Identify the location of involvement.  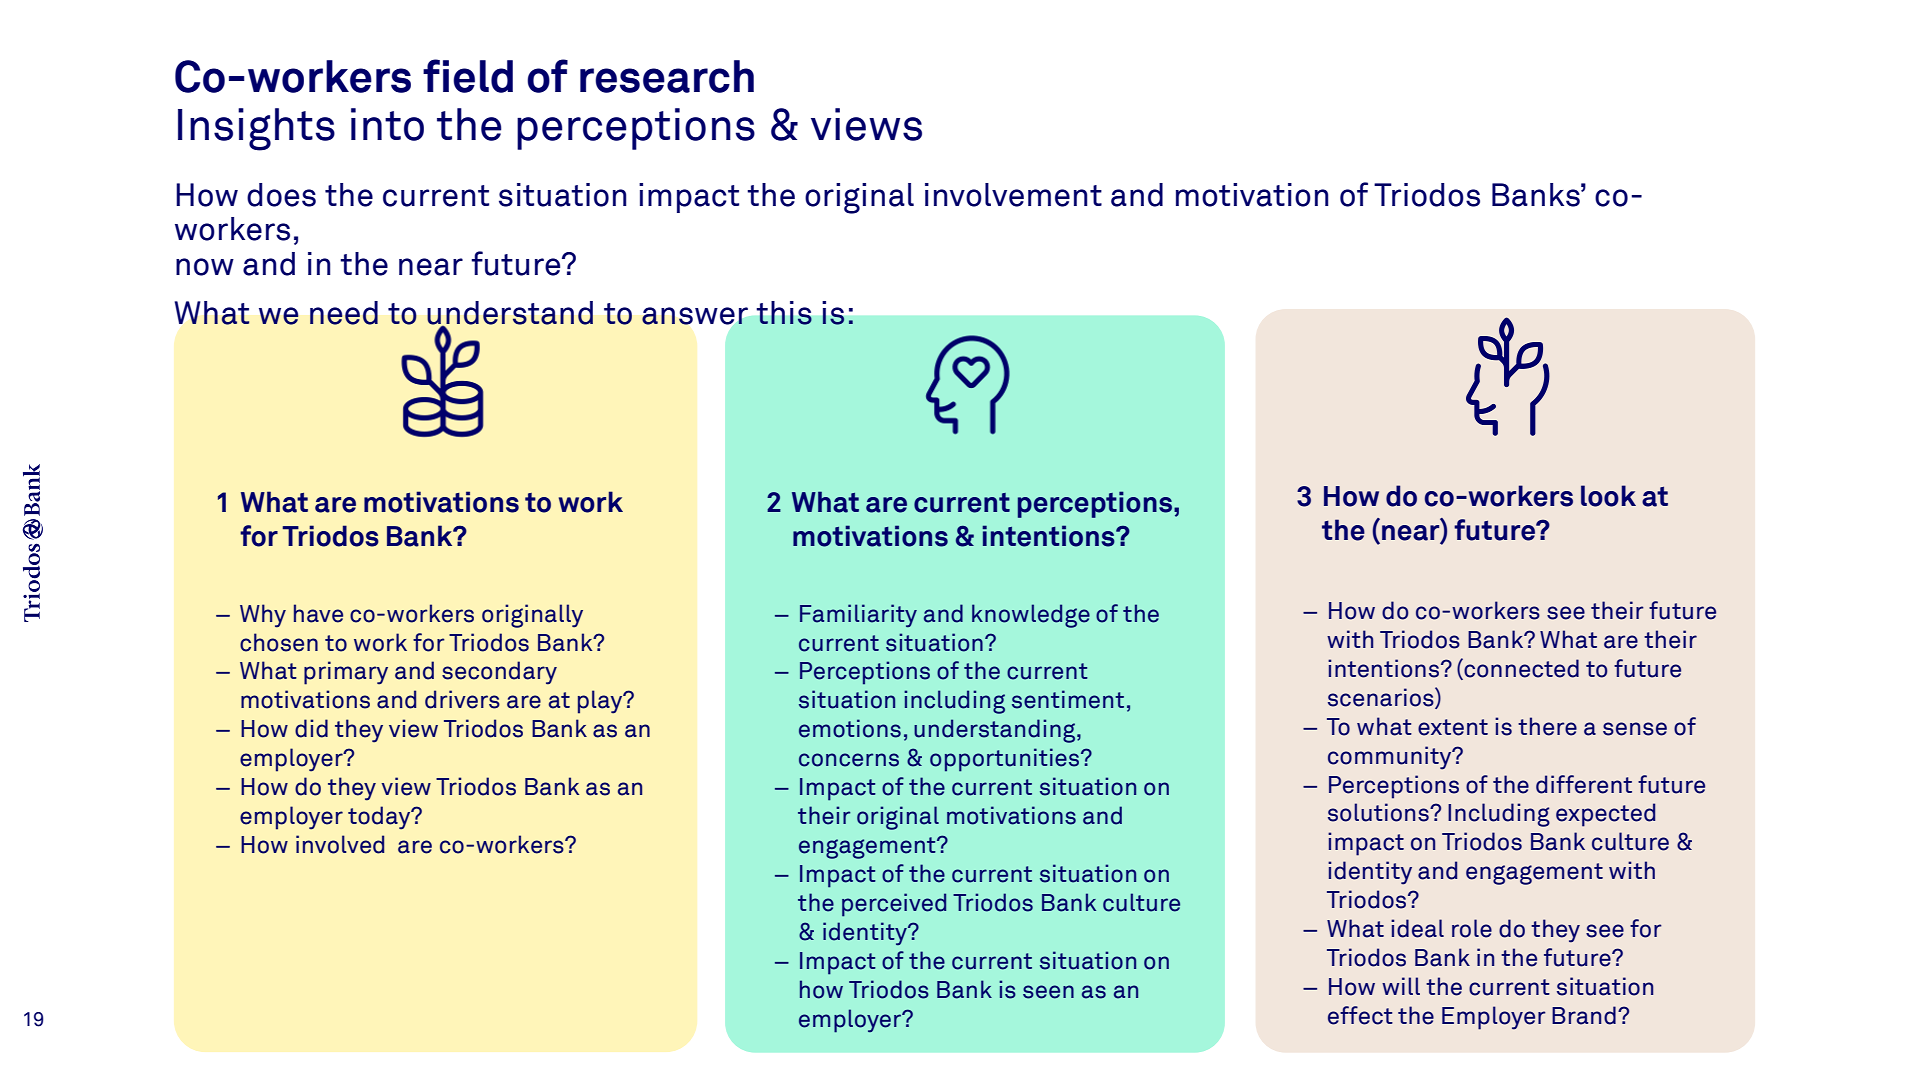
(1013, 195).
